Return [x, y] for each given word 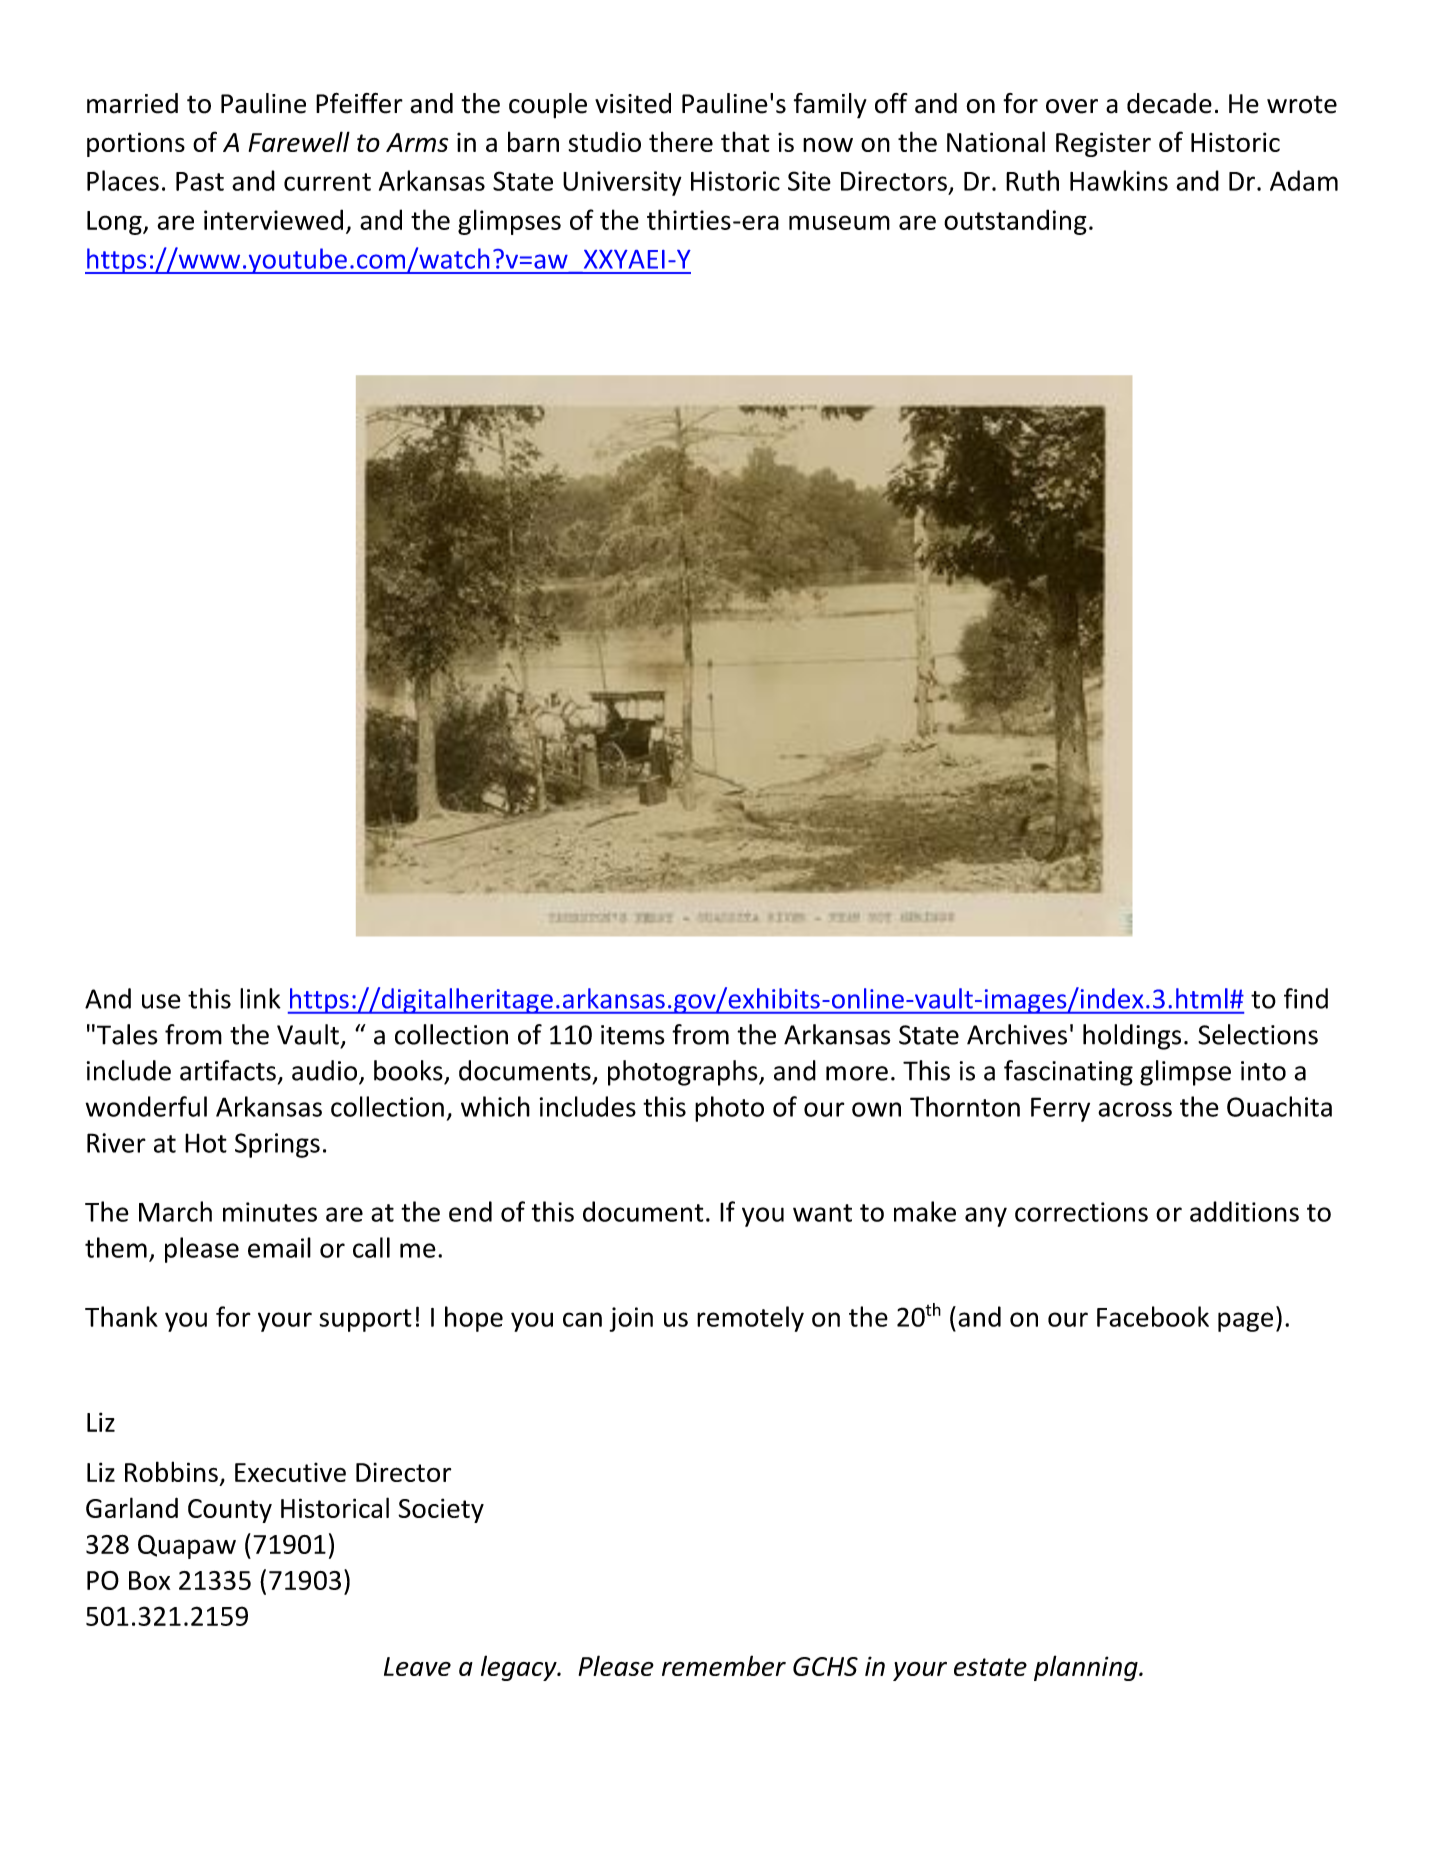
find [1306, 998]
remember [724, 1665]
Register [1103, 144]
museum [839, 222]
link [260, 998]
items [633, 1035]
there [681, 141]
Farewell [299, 141]
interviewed [273, 219]
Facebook [1153, 1316]
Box [149, 1580]
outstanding [1015, 222]
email [279, 1247]
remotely [750, 1319]
